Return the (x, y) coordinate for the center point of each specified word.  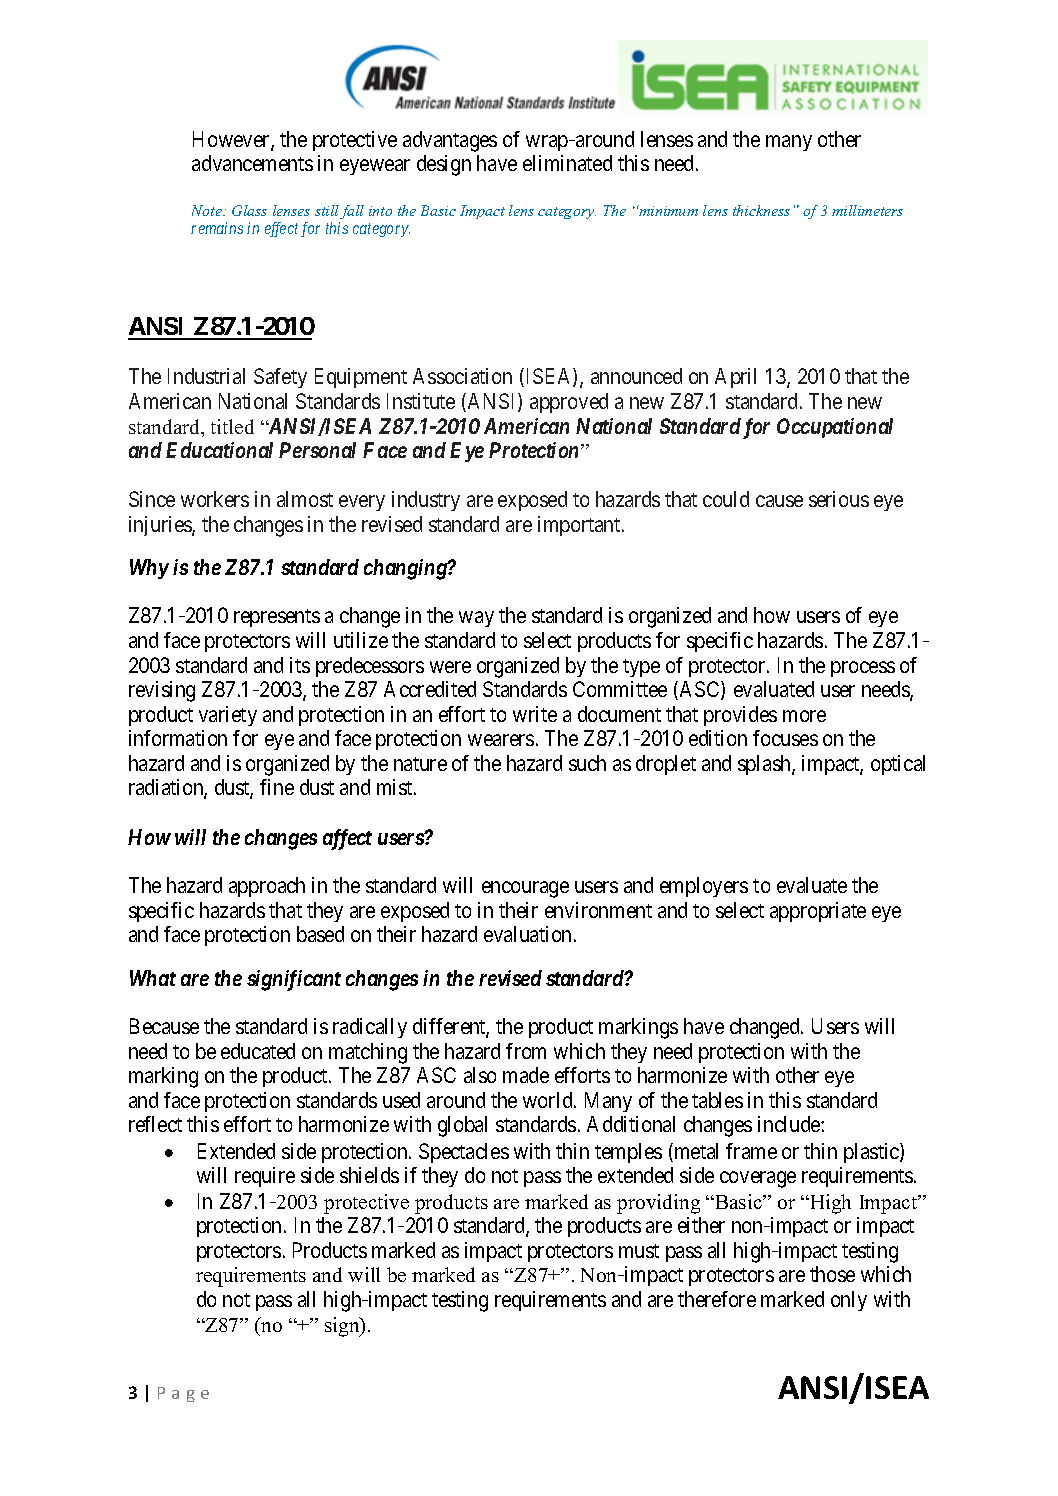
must (639, 1251)
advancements (252, 163)
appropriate (818, 912)
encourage (525, 889)
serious (839, 499)
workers (215, 499)
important (580, 526)
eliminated (567, 163)
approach (267, 887)
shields (369, 1175)
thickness (761, 210)
